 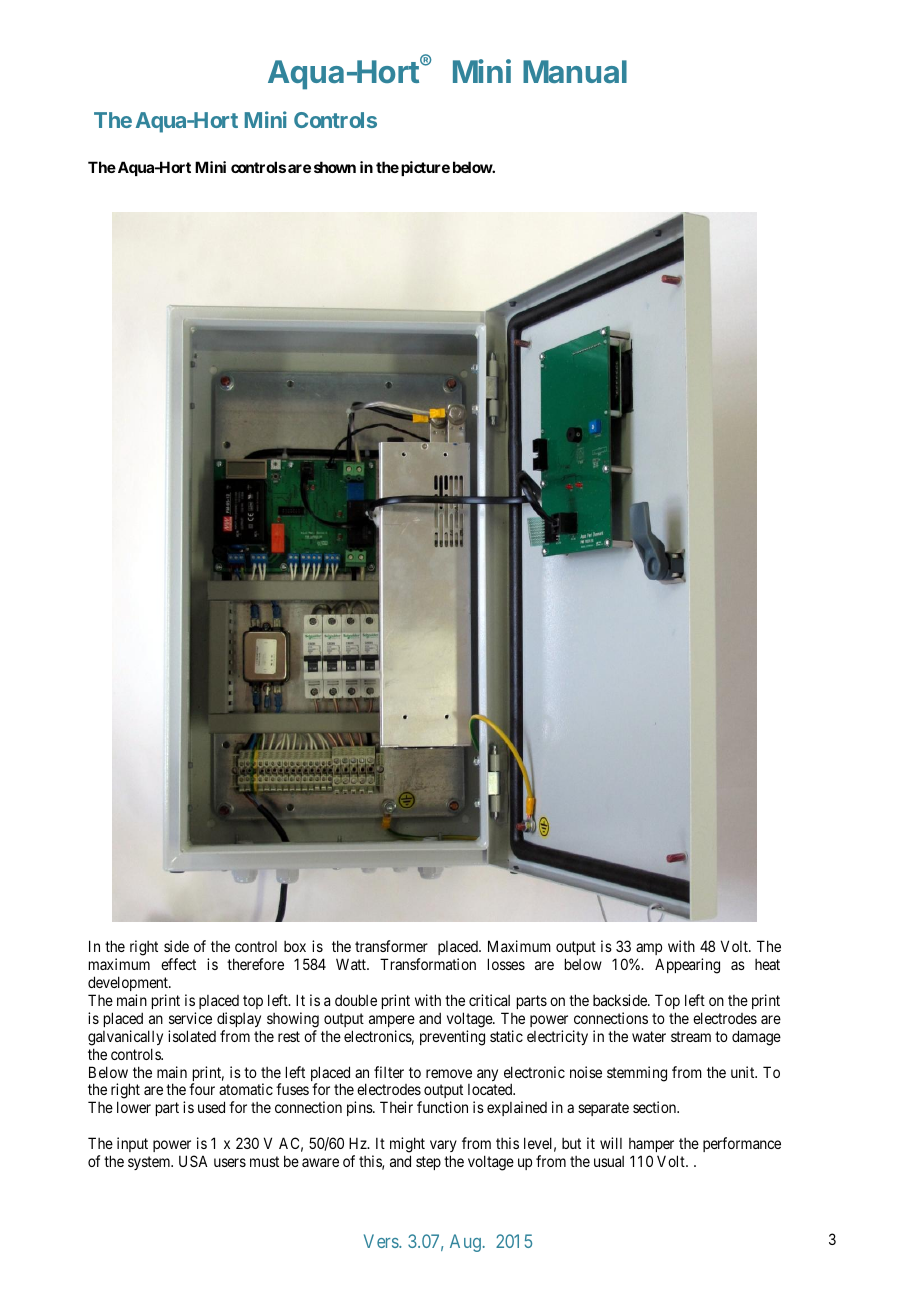 I want to click on Manual, so click(x=575, y=71).
